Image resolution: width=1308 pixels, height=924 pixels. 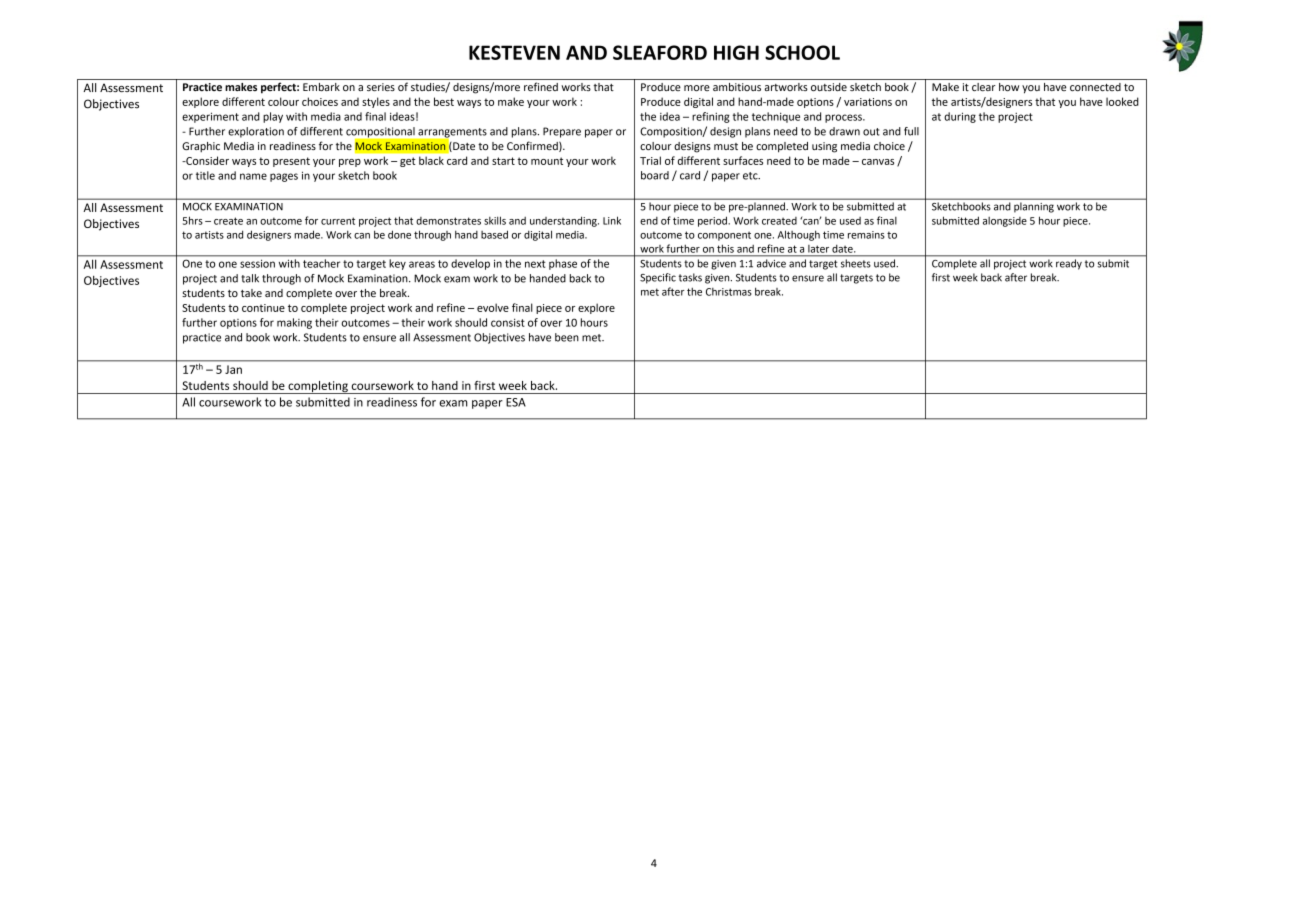 I want to click on ready, so click(x=1069, y=264).
